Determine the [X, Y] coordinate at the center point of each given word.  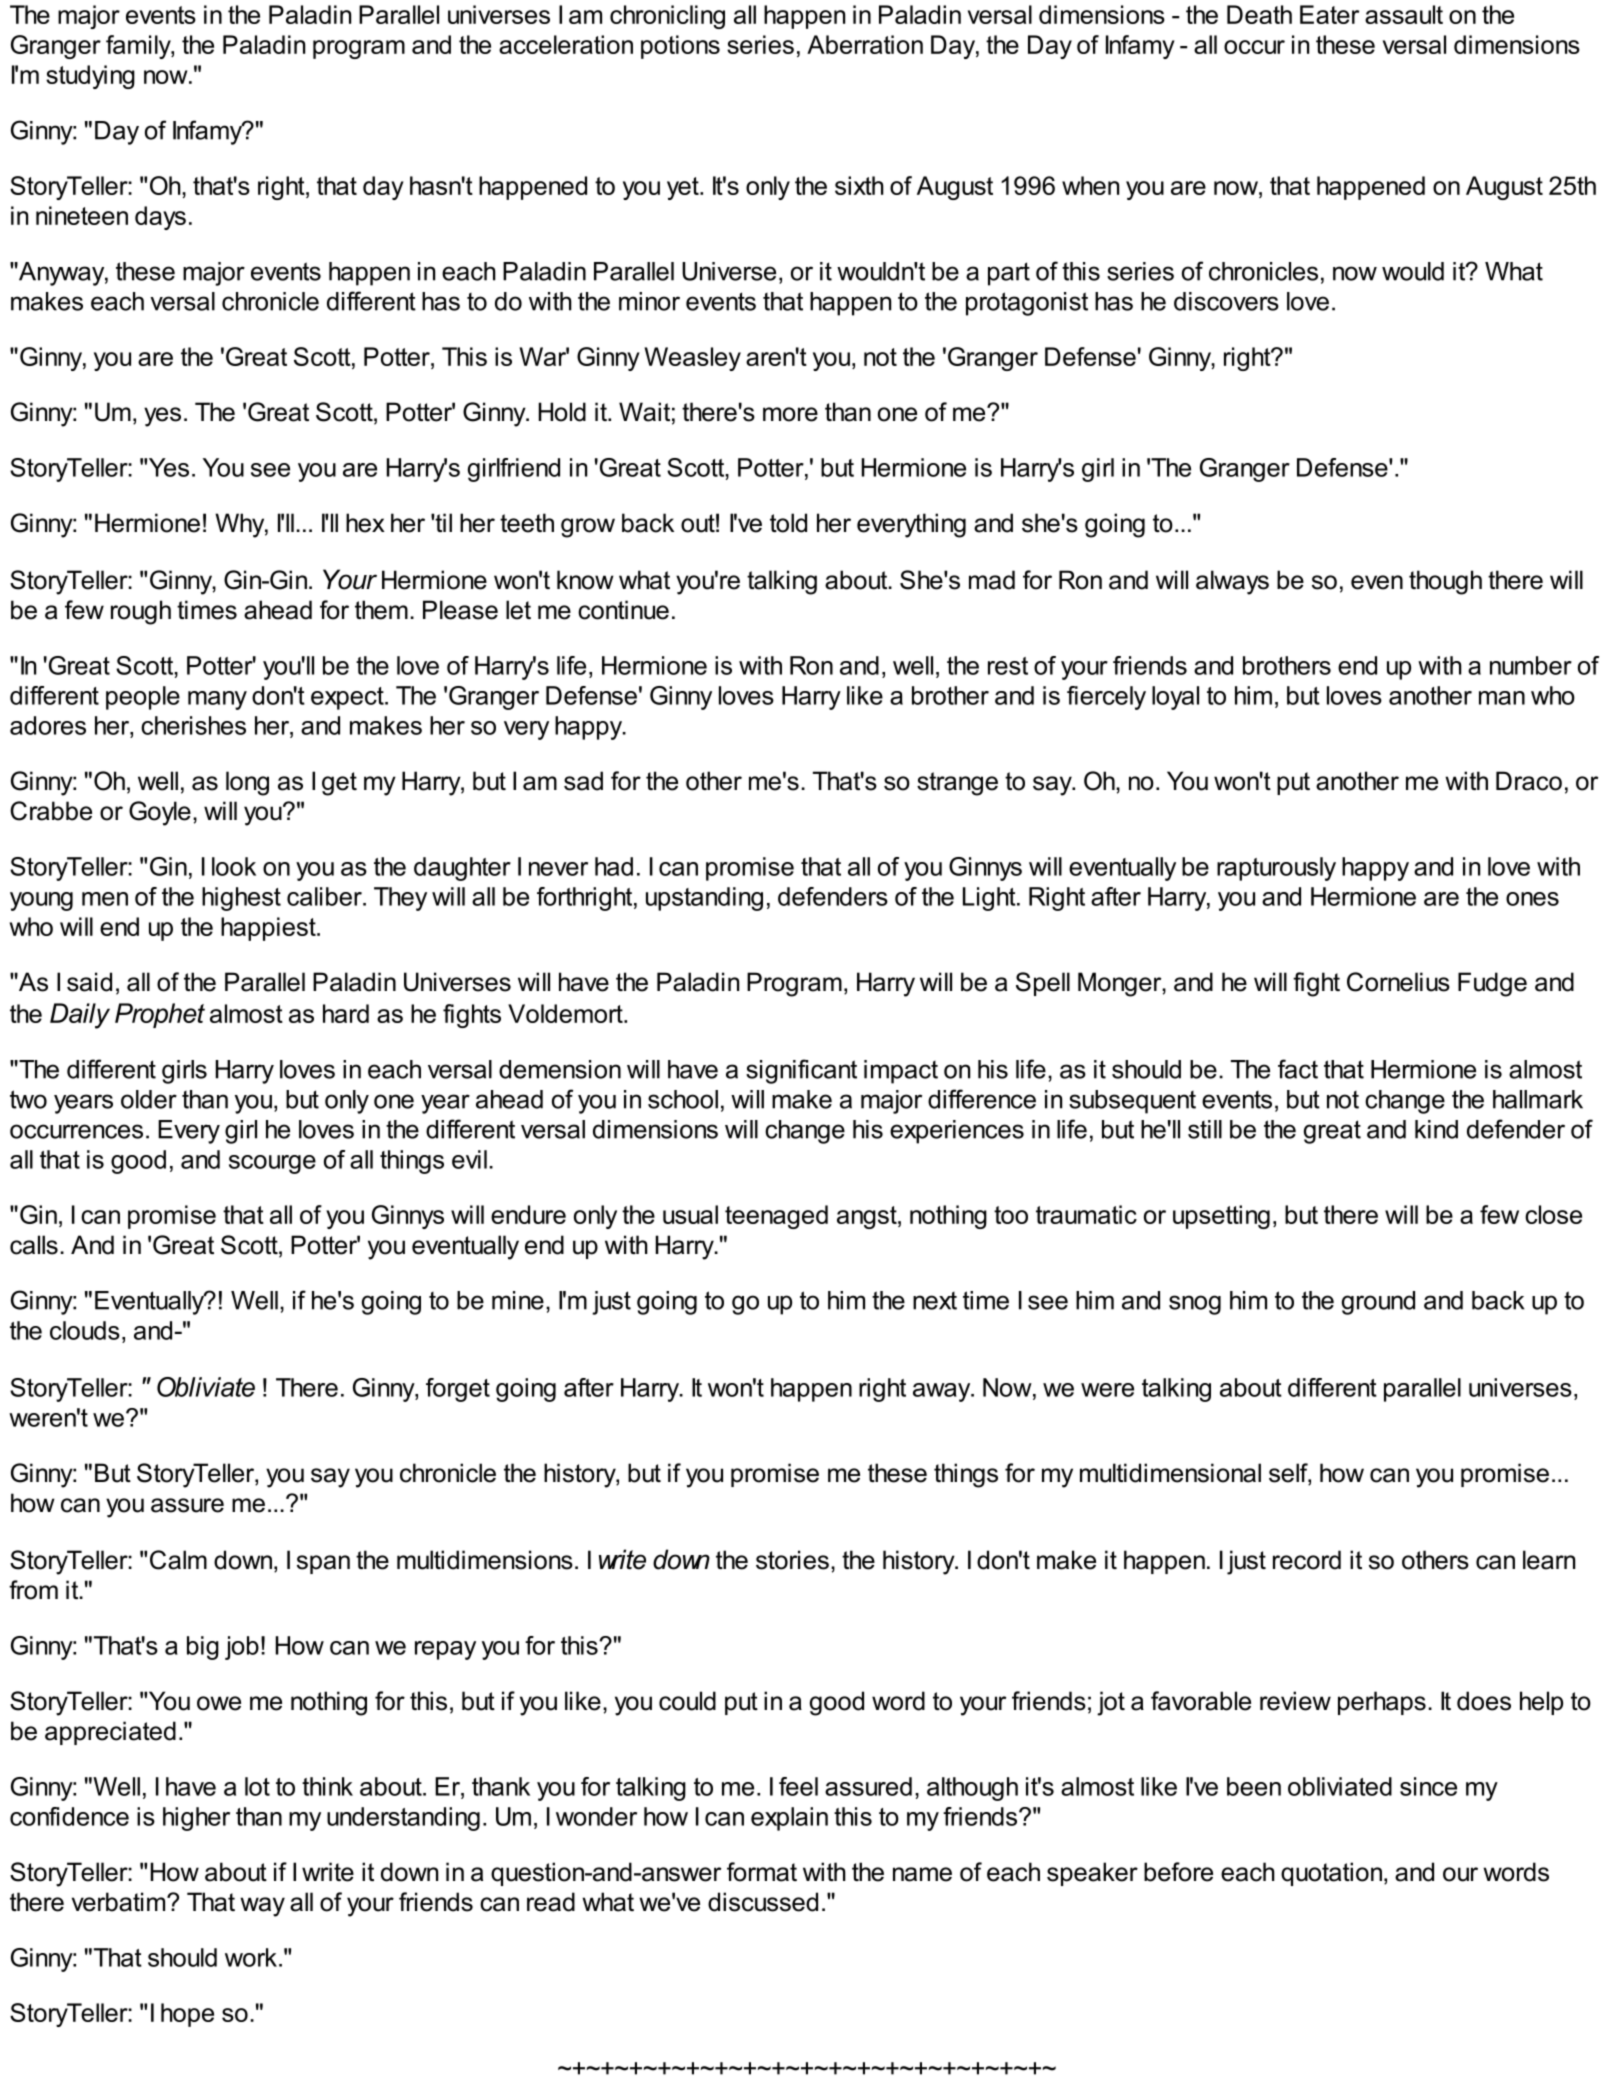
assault [1404, 14]
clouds [85, 1330]
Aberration [865, 44]
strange [957, 784]
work [252, 1957]
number [1531, 665]
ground [1378, 1303]
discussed [763, 1902]
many [217, 700]
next [935, 1301]
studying [90, 77]
